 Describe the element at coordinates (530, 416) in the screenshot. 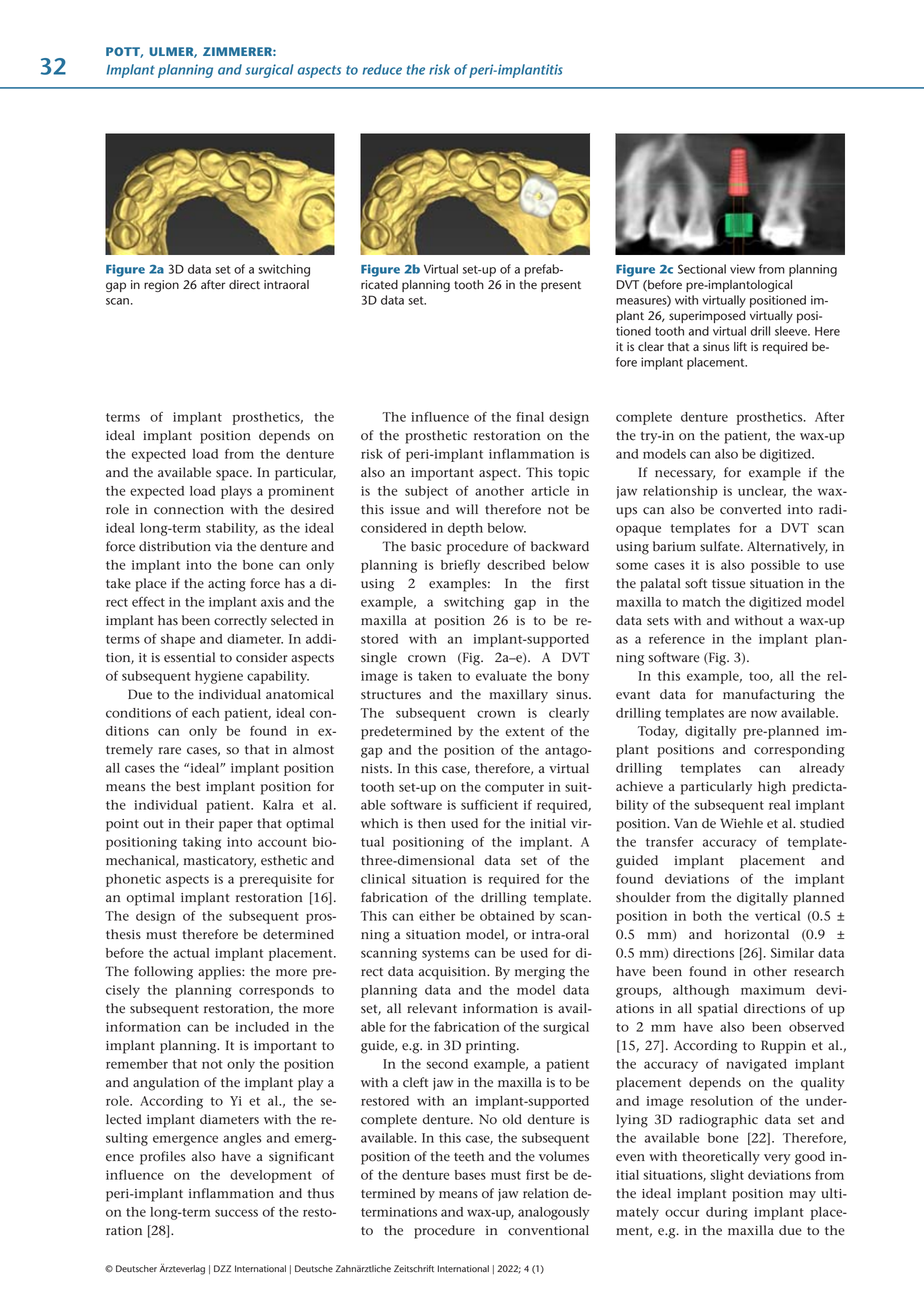

I see `final` at that location.
